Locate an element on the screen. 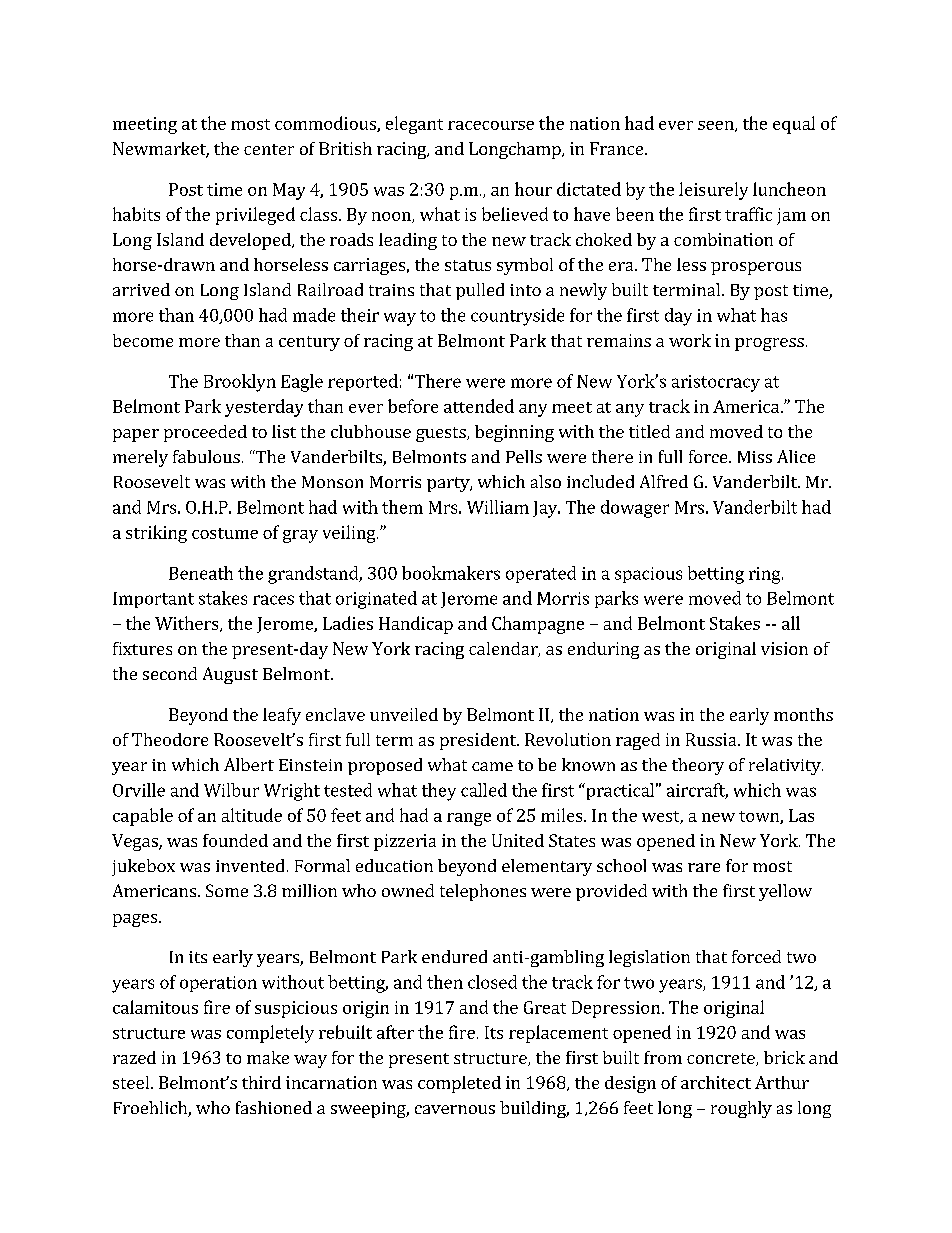 This screenshot has height=1233, width=952. center is located at coordinates (269, 149).
